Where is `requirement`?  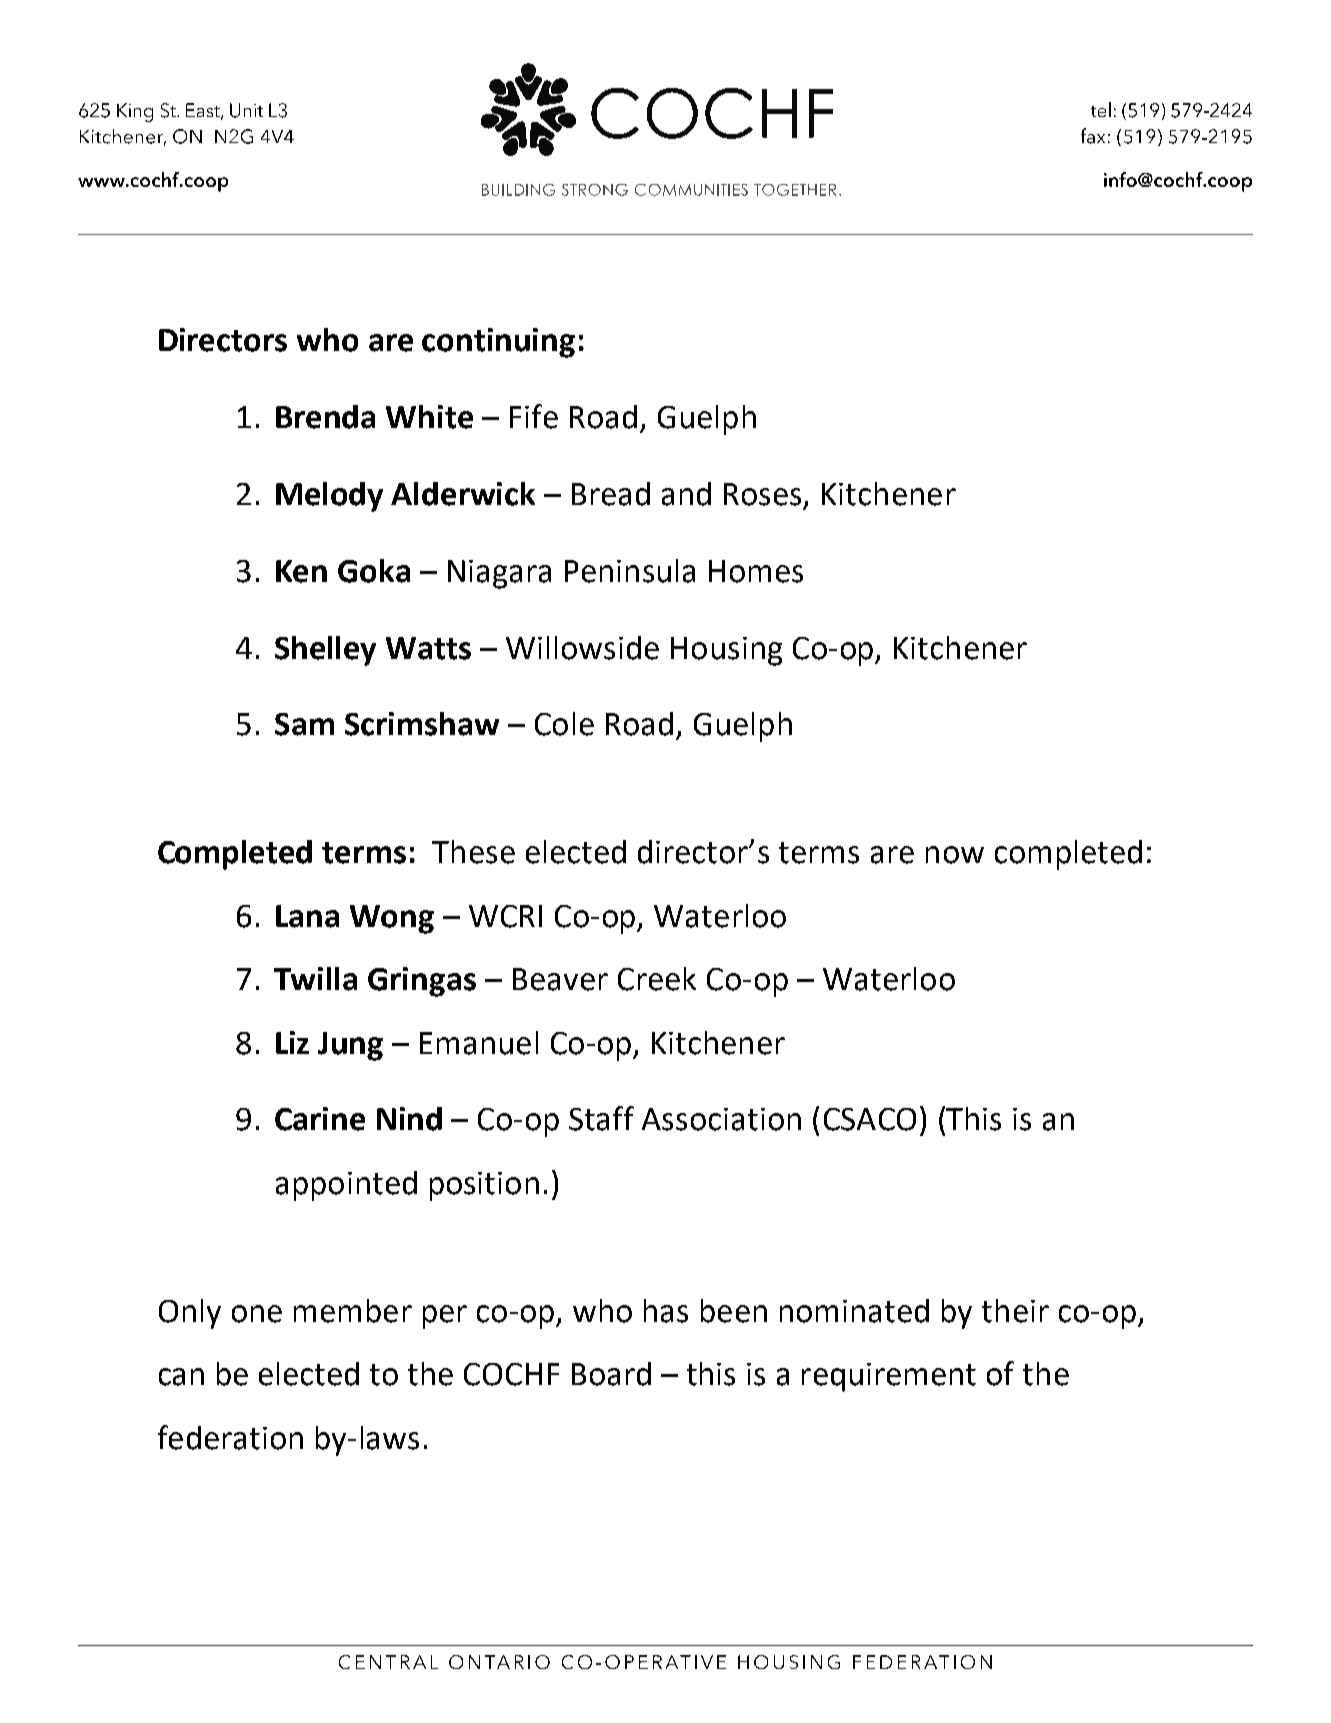 requirement is located at coordinates (889, 1377).
